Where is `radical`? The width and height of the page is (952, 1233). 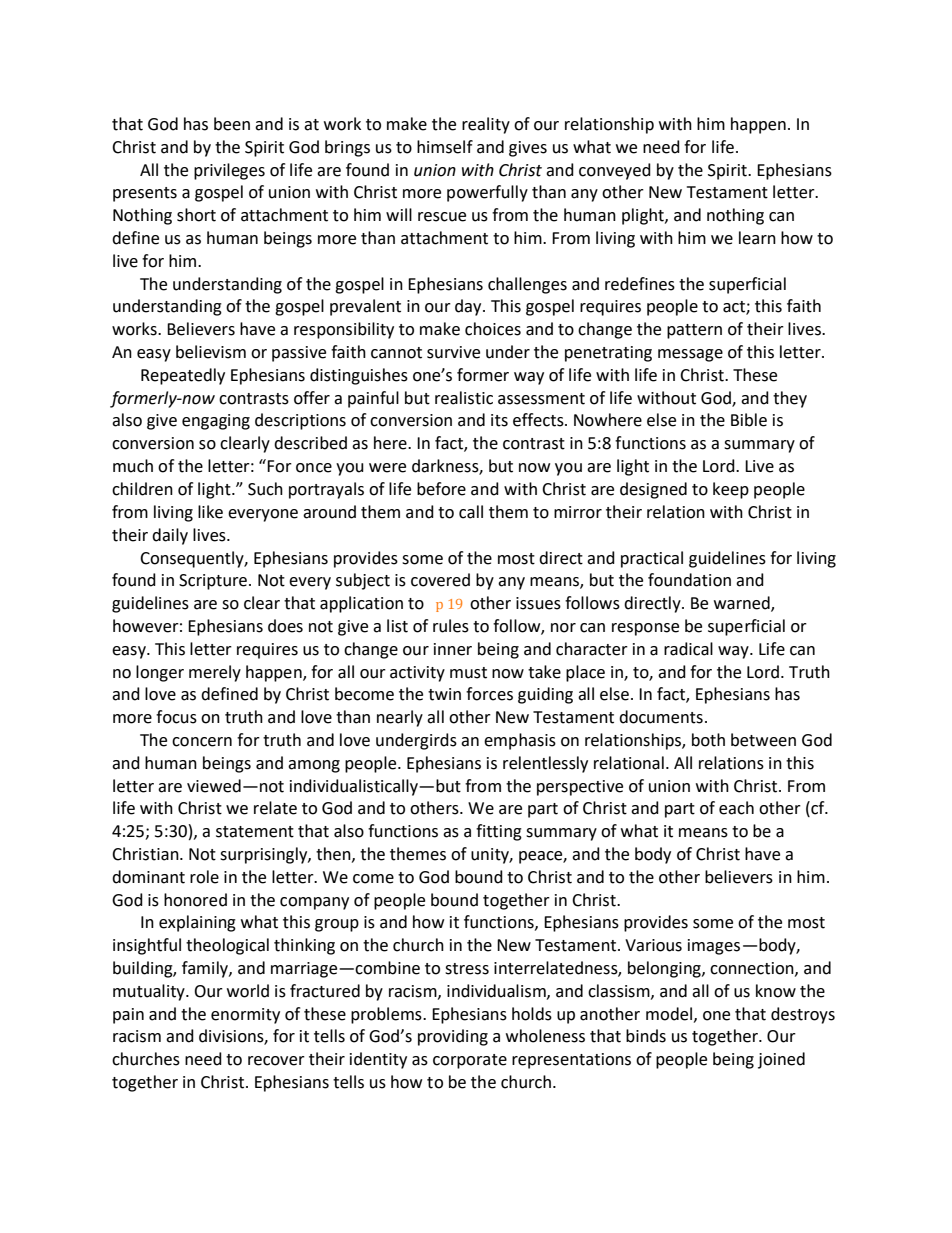
radical is located at coordinates (688, 649).
